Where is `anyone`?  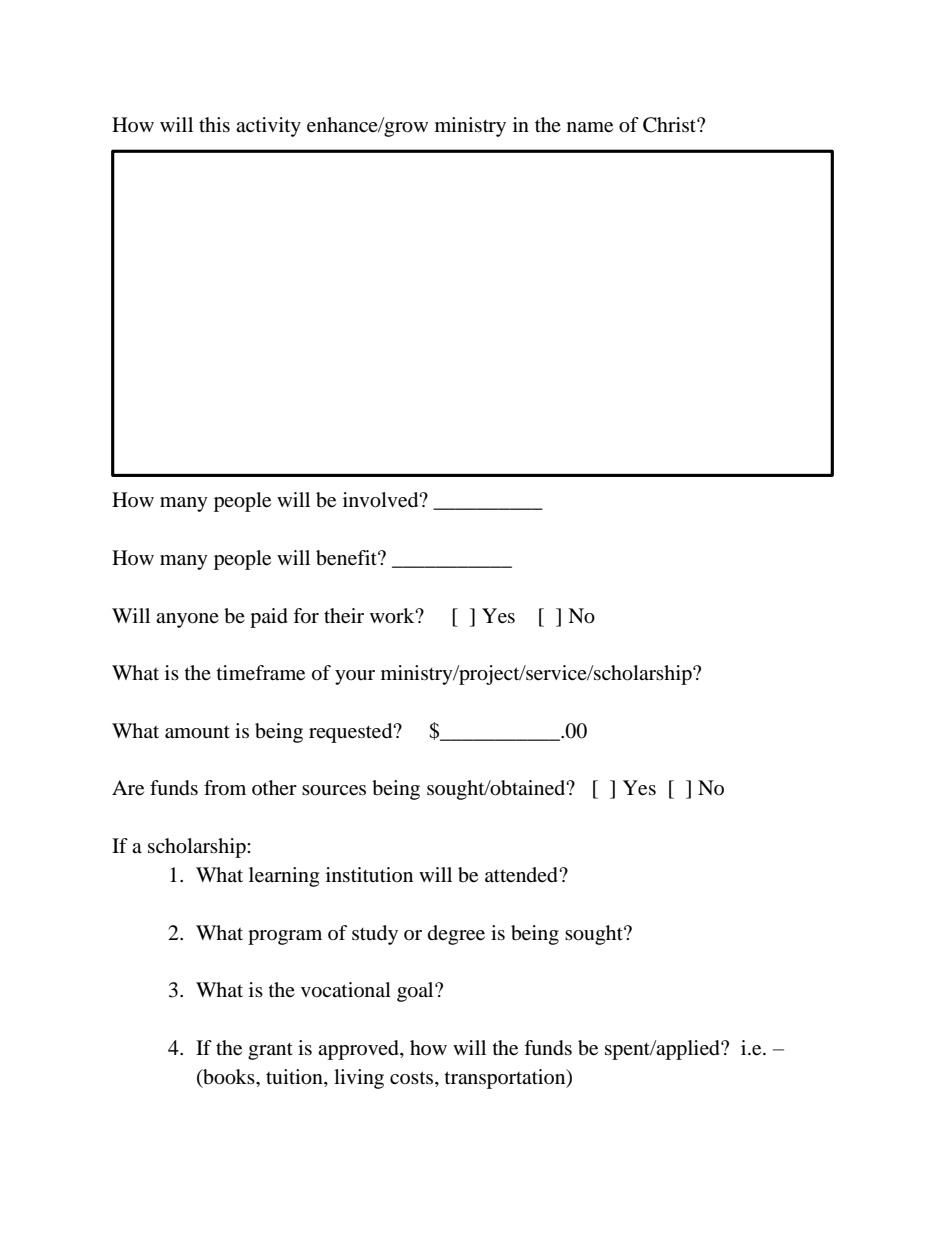
anyone is located at coordinates (187, 620).
